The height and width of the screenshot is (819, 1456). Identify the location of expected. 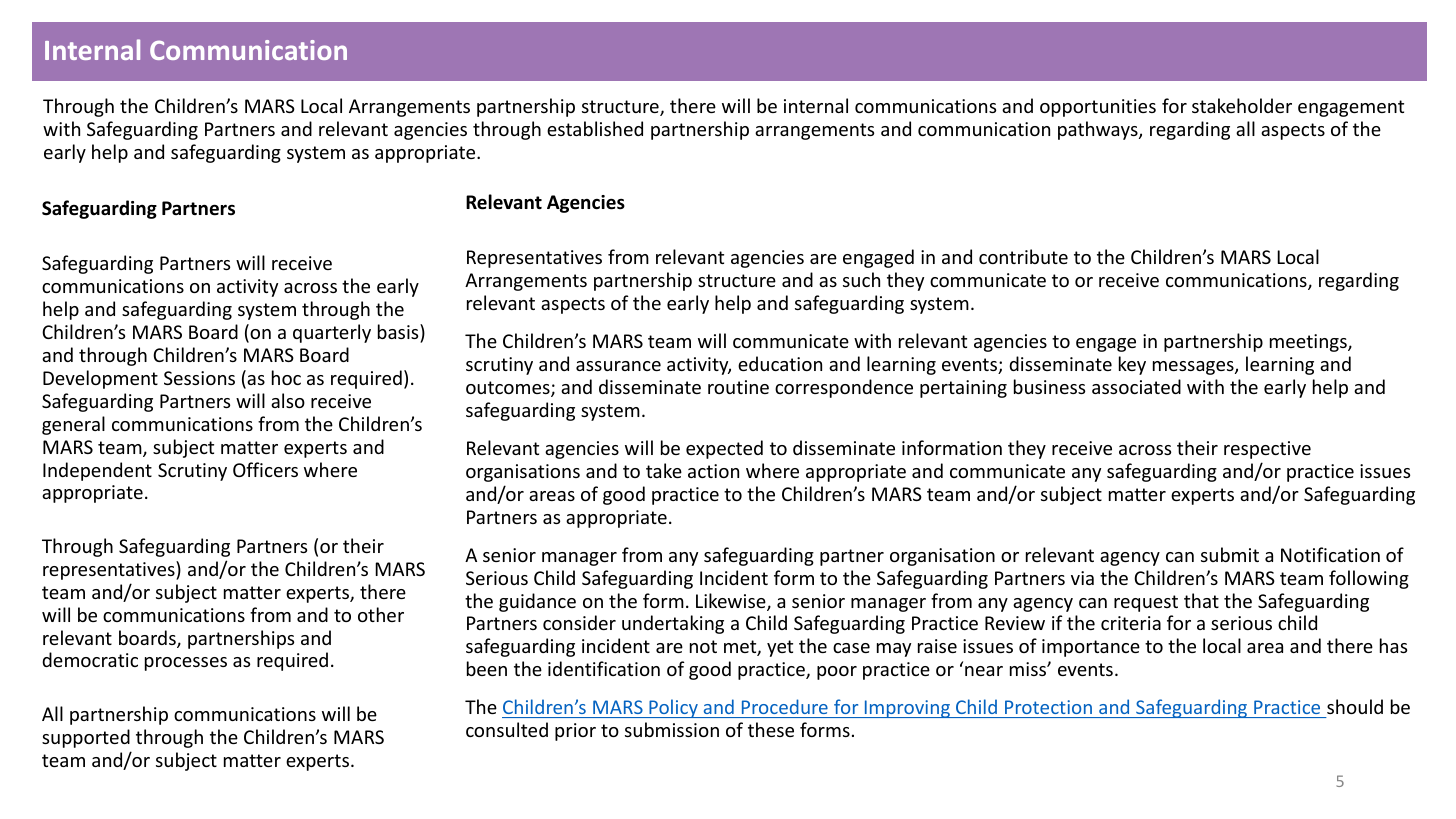
(724, 449).
